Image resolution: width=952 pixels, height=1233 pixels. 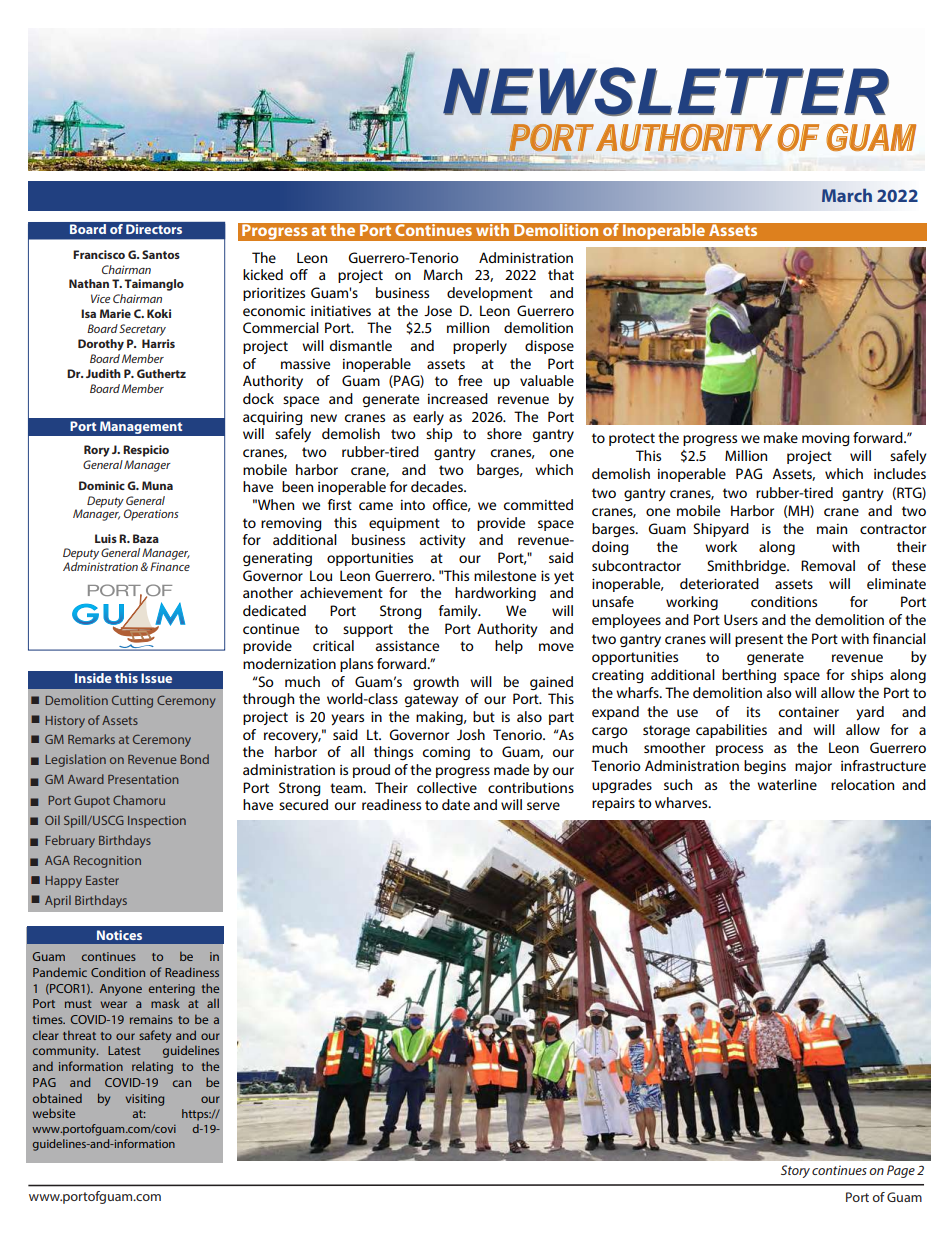 What do you see at coordinates (781, 437) in the page?
I see `make` at bounding box center [781, 437].
